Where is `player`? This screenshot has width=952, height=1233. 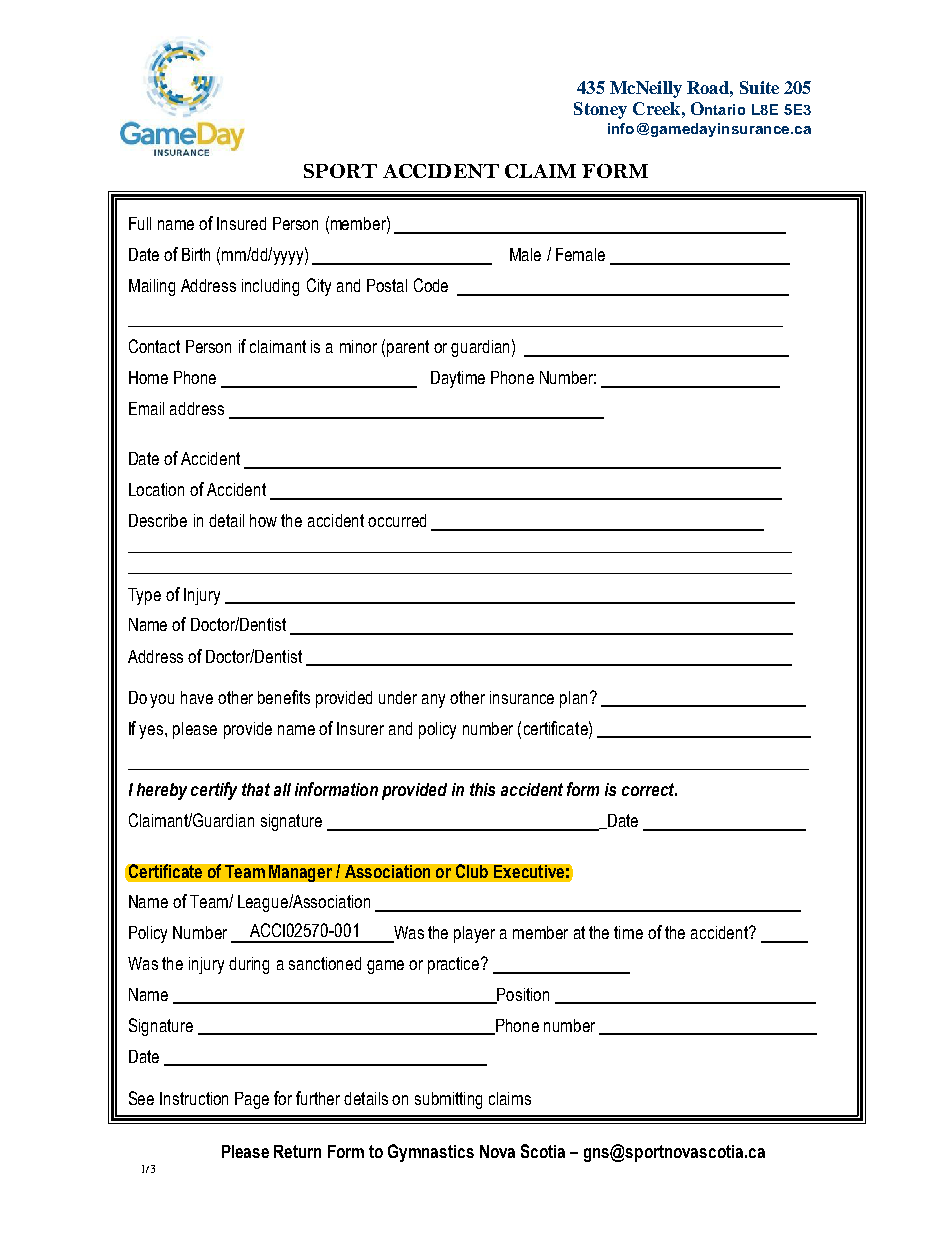
player is located at coordinates (474, 934).
